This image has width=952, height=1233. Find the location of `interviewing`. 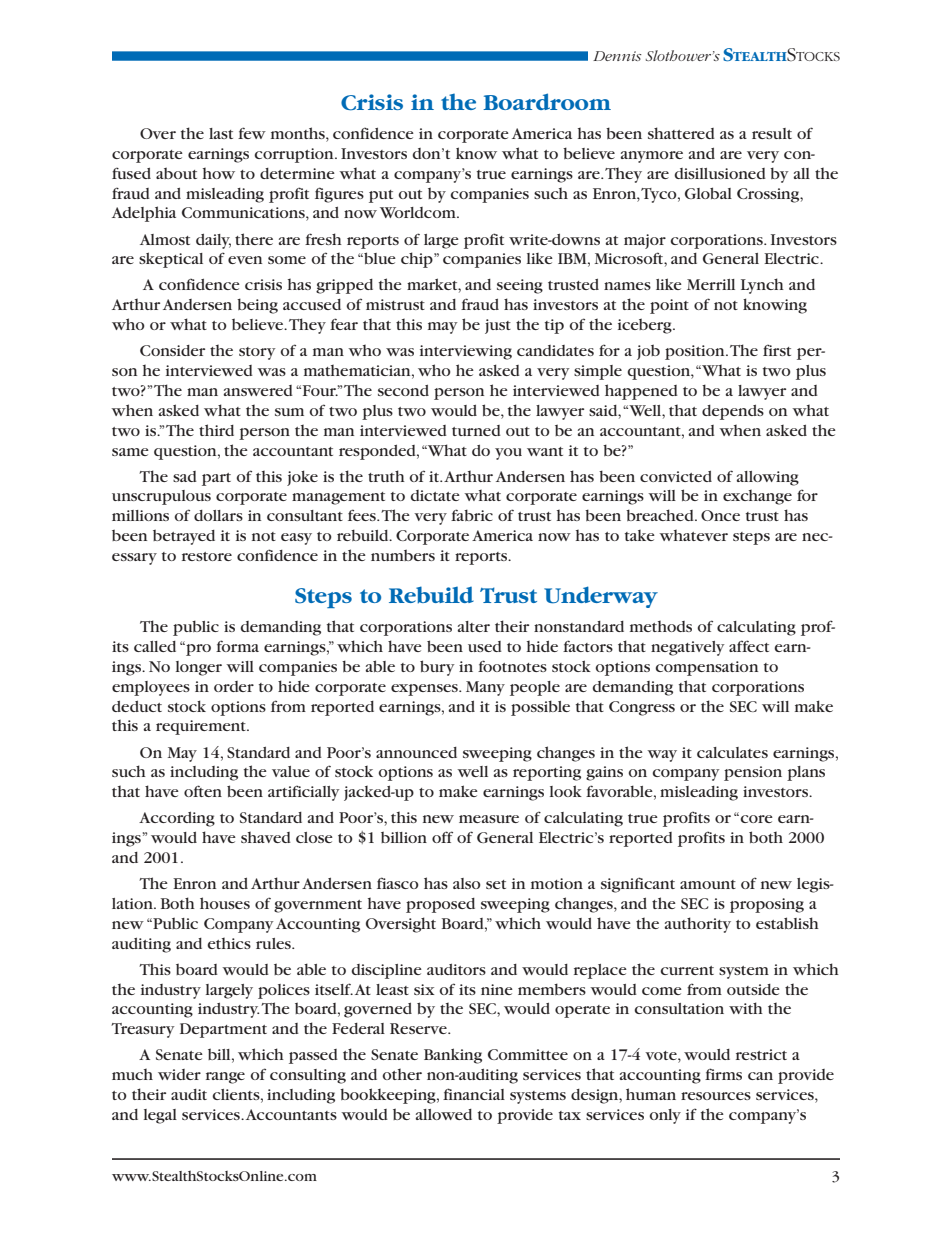

interviewing is located at coordinates (466, 352).
